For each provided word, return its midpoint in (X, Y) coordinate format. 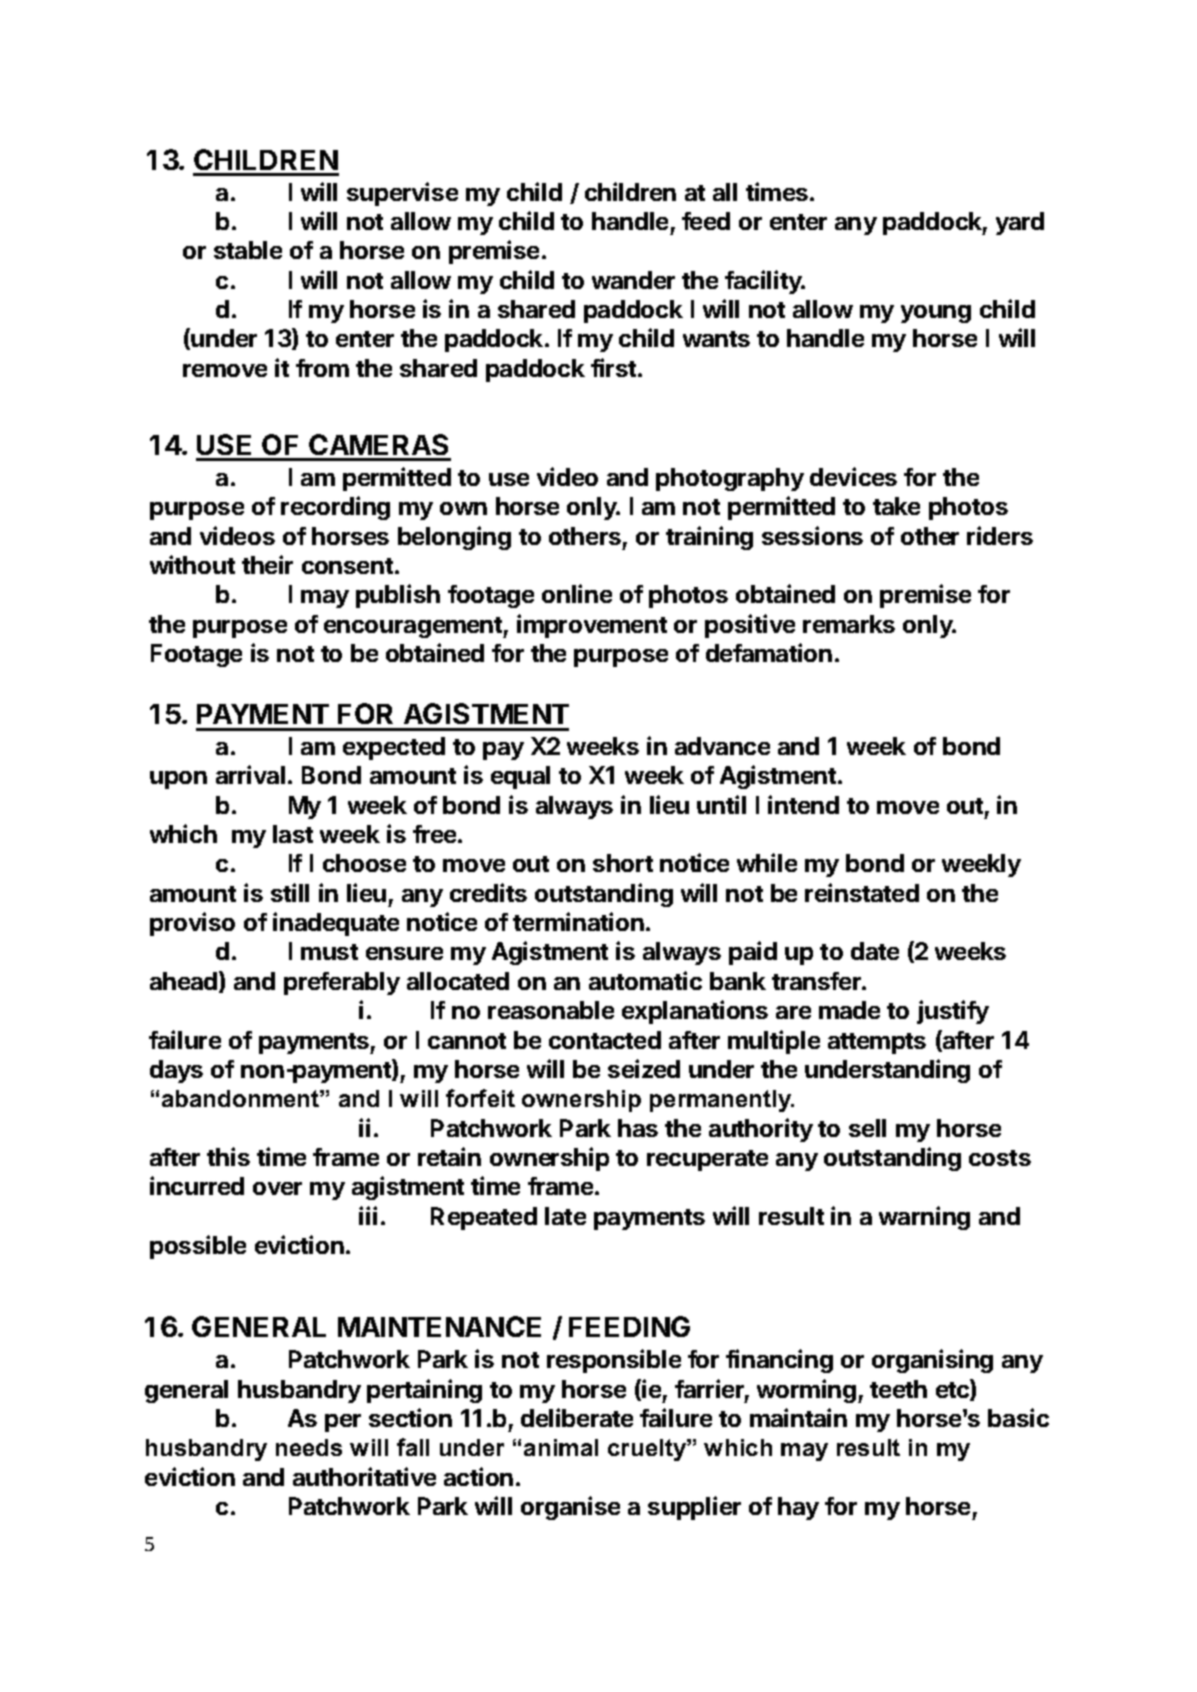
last (293, 834)
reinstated (862, 892)
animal (561, 1447)
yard (1020, 223)
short (623, 863)
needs (309, 1447)
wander (633, 280)
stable (248, 250)
